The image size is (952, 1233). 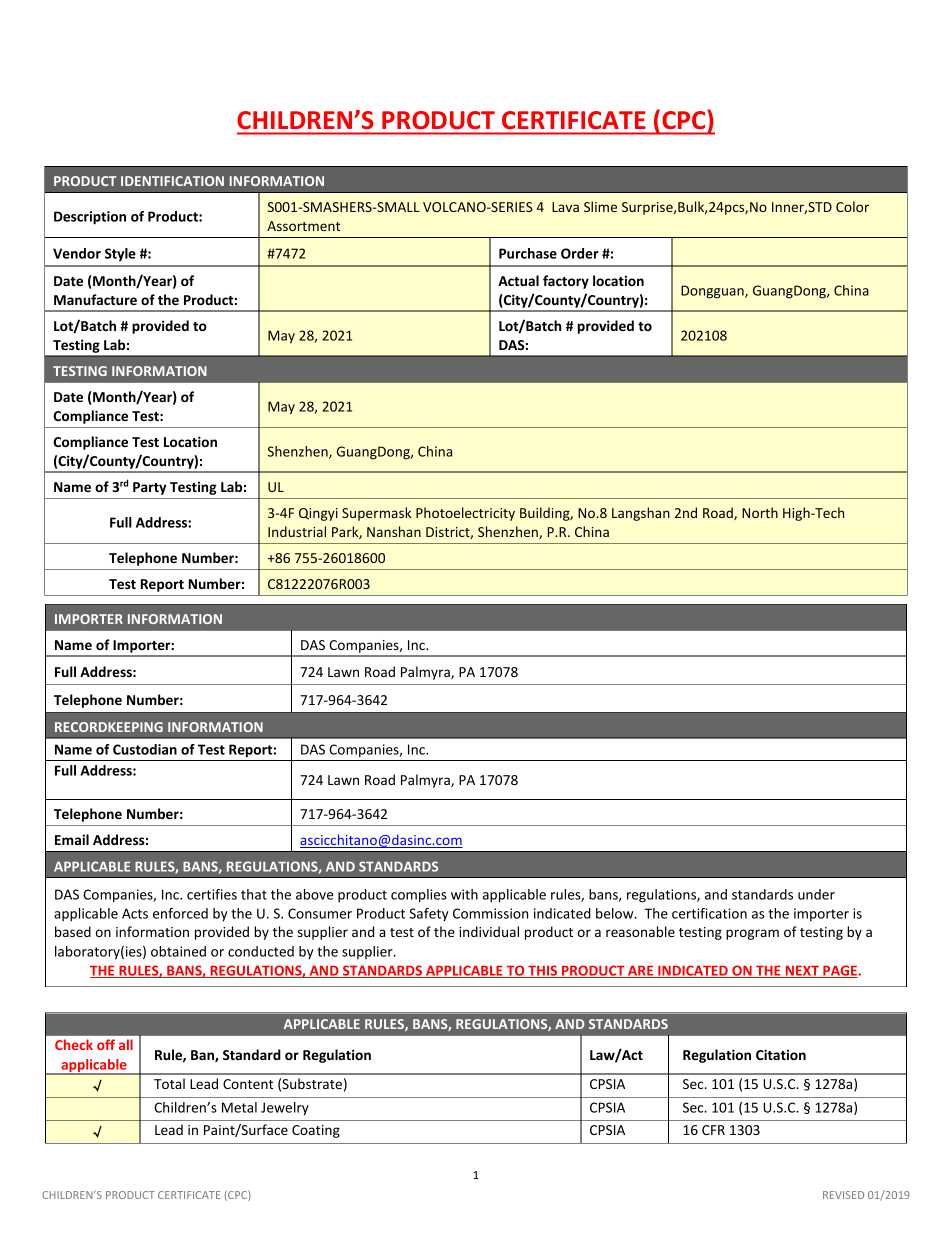 I want to click on Party, so click(x=149, y=488).
